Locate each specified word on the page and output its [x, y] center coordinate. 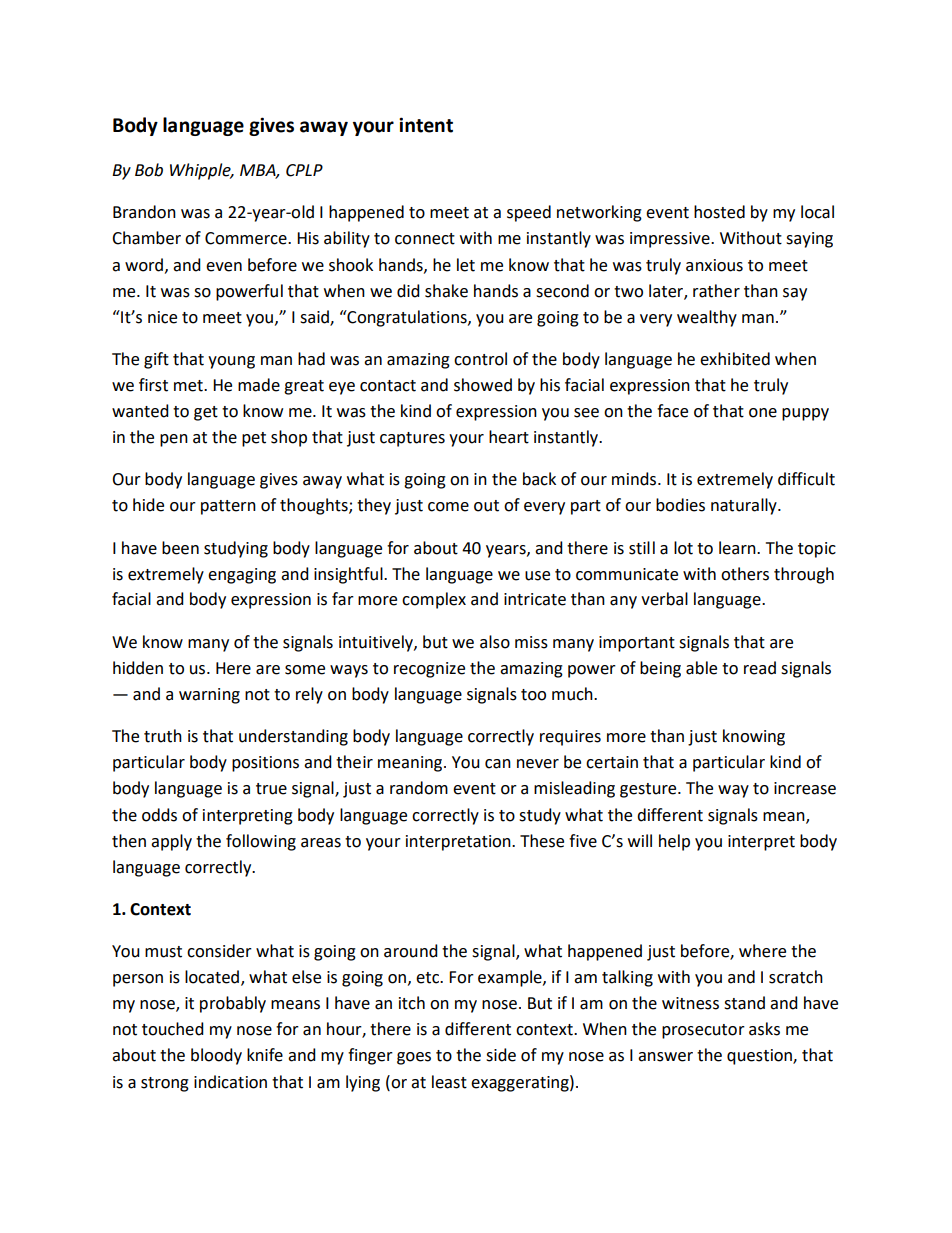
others [745, 574]
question [760, 1057]
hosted [719, 212]
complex [434, 600]
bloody [216, 1056]
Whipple [201, 171]
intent [426, 125]
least [449, 1082]
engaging [242, 576]
